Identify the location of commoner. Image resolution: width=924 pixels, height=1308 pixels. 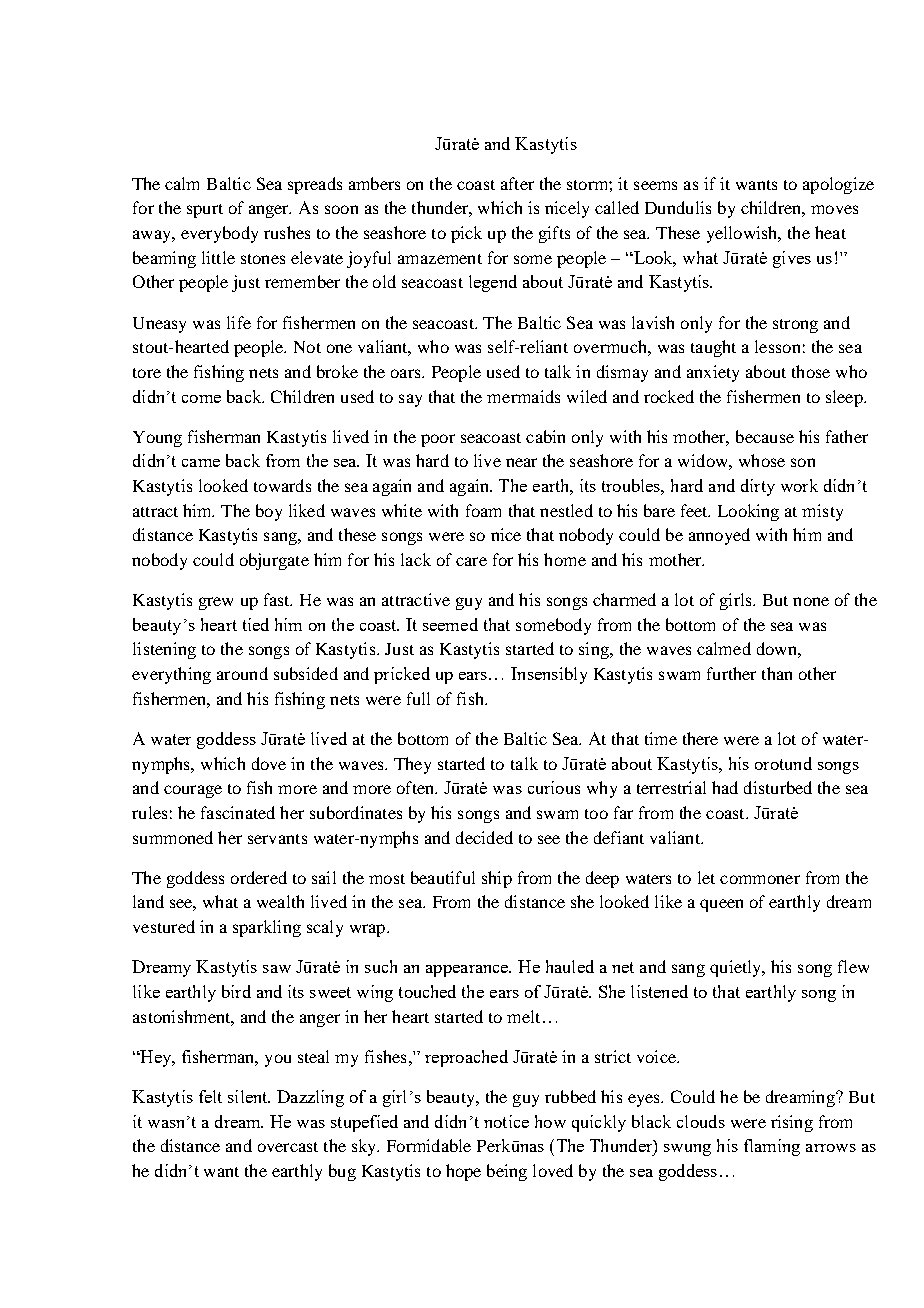
(760, 879).
